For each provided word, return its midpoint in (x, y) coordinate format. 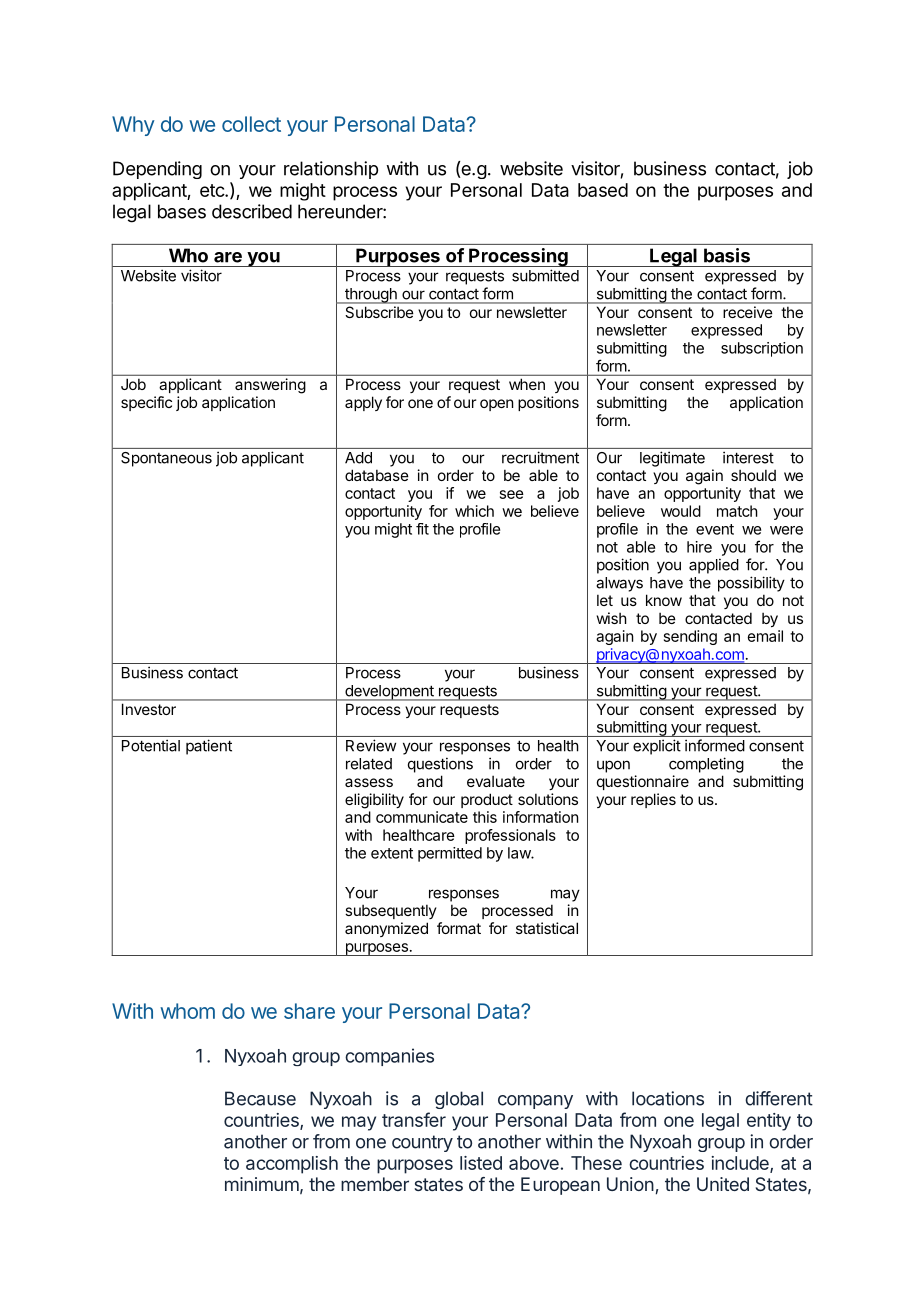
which (474, 511)
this (485, 817)
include (741, 1164)
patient (209, 747)
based (603, 190)
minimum (262, 1184)
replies (653, 800)
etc (213, 190)
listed (481, 1163)
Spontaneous (166, 459)
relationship (331, 170)
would (681, 511)
